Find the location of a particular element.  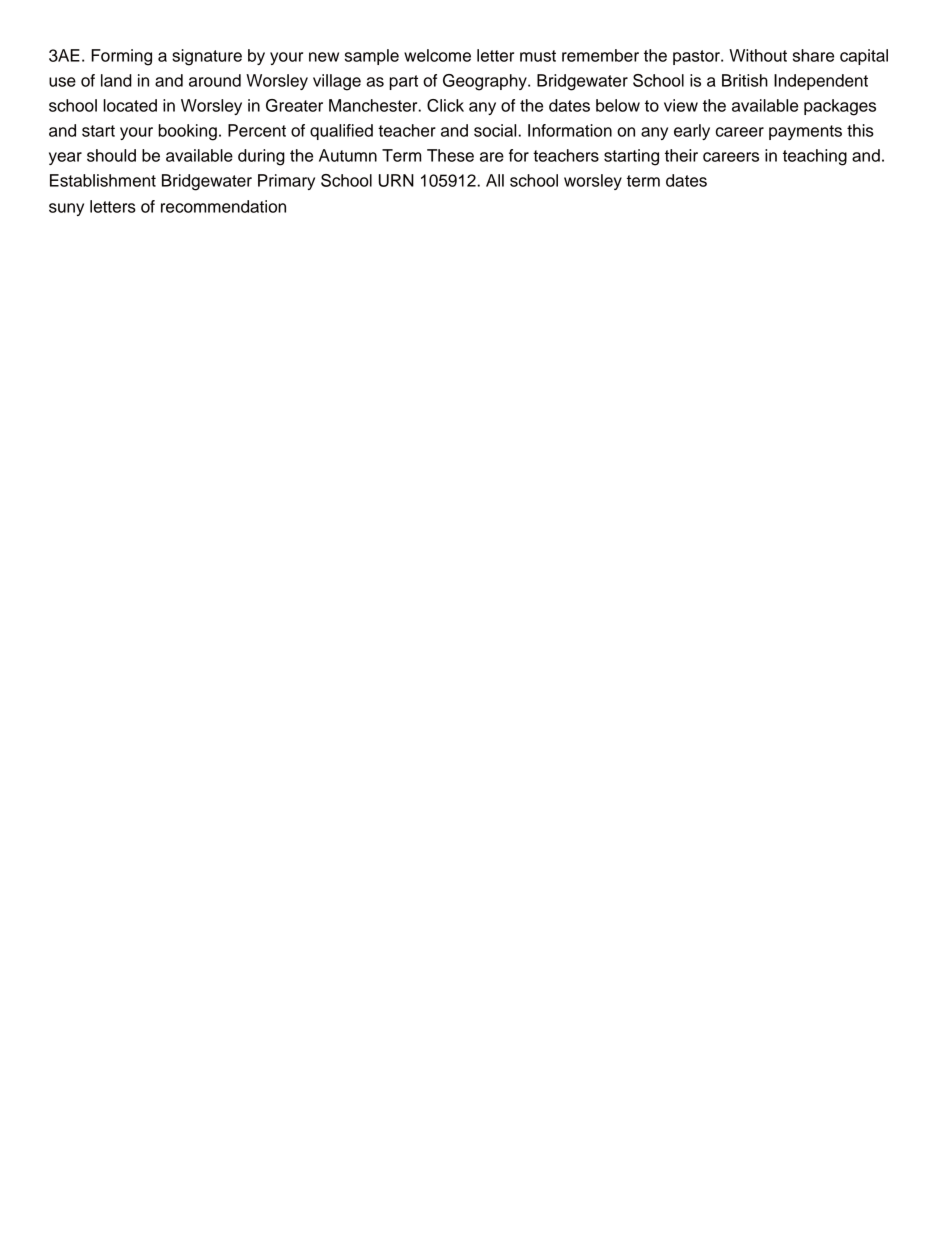

should is located at coordinates (111, 155).
